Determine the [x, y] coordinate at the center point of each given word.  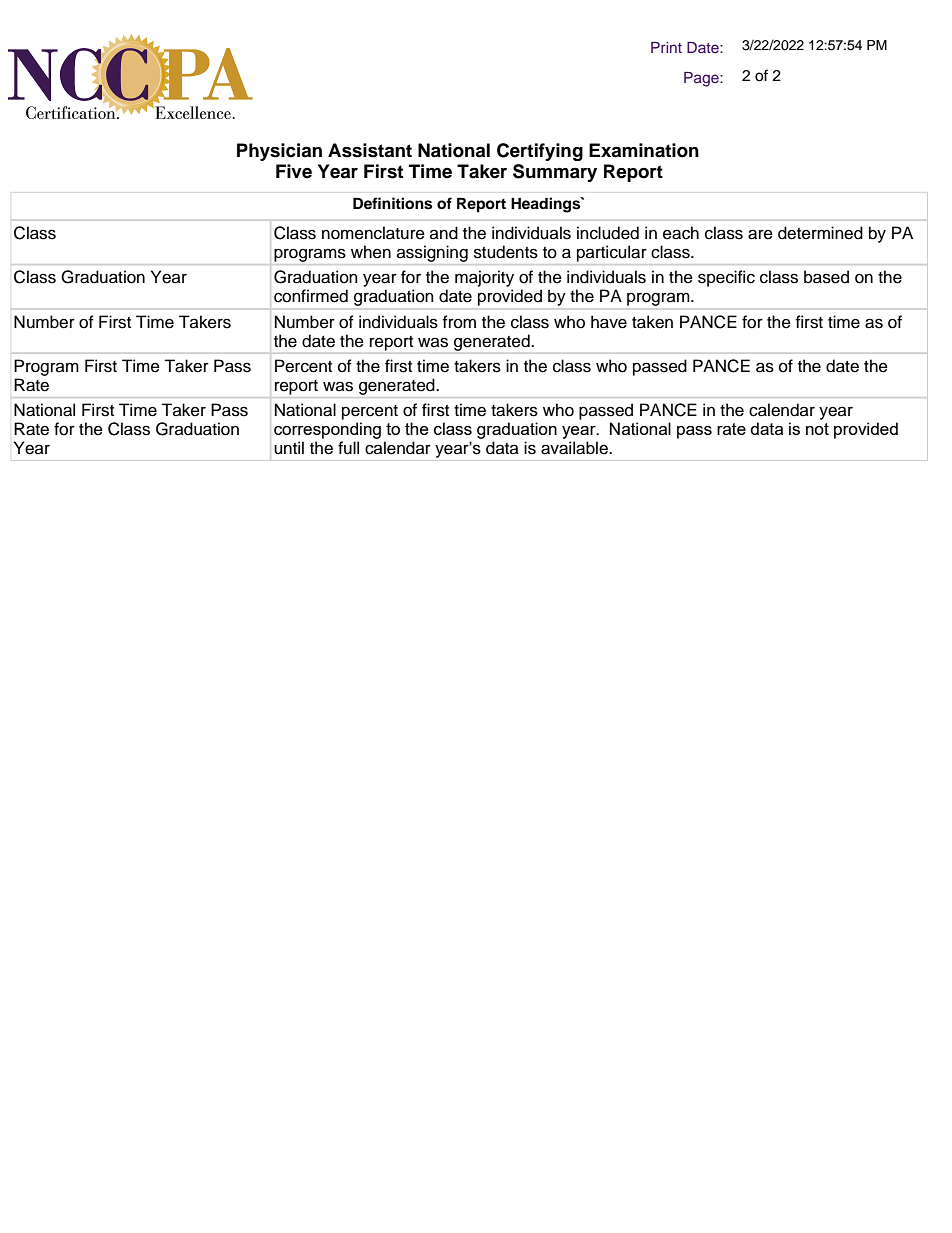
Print [666, 47]
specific [726, 278]
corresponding [327, 430]
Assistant [370, 150]
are [760, 234]
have [609, 322]
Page [702, 79]
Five [294, 171]
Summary [555, 173]
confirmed [311, 296]
